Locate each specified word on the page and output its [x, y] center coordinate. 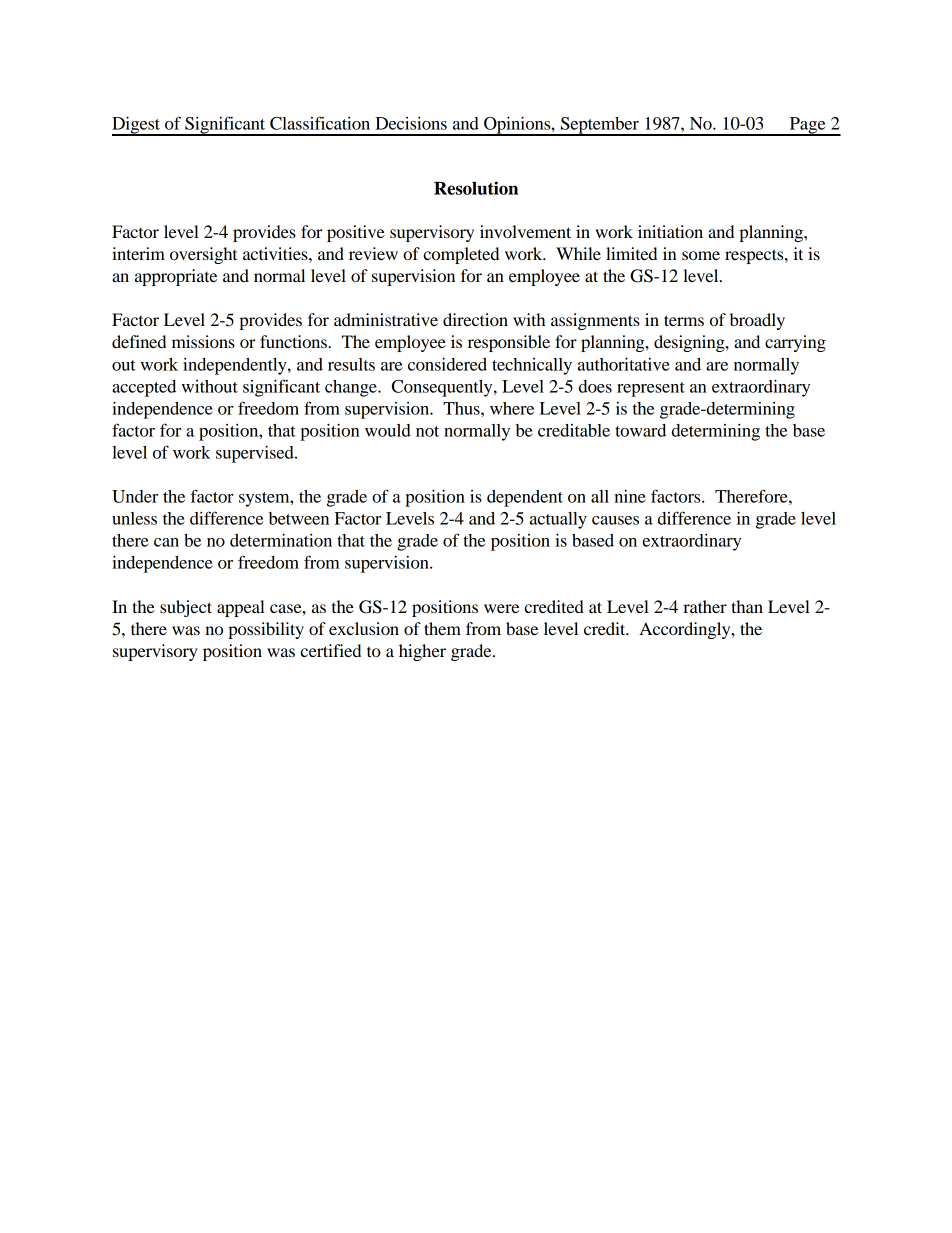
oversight [203, 255]
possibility [266, 630]
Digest [137, 126]
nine [630, 496]
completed [461, 255]
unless [134, 518]
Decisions [411, 123]
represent [651, 389]
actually [558, 520]
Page [807, 126]
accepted [144, 388]
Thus [462, 408]
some [701, 255]
